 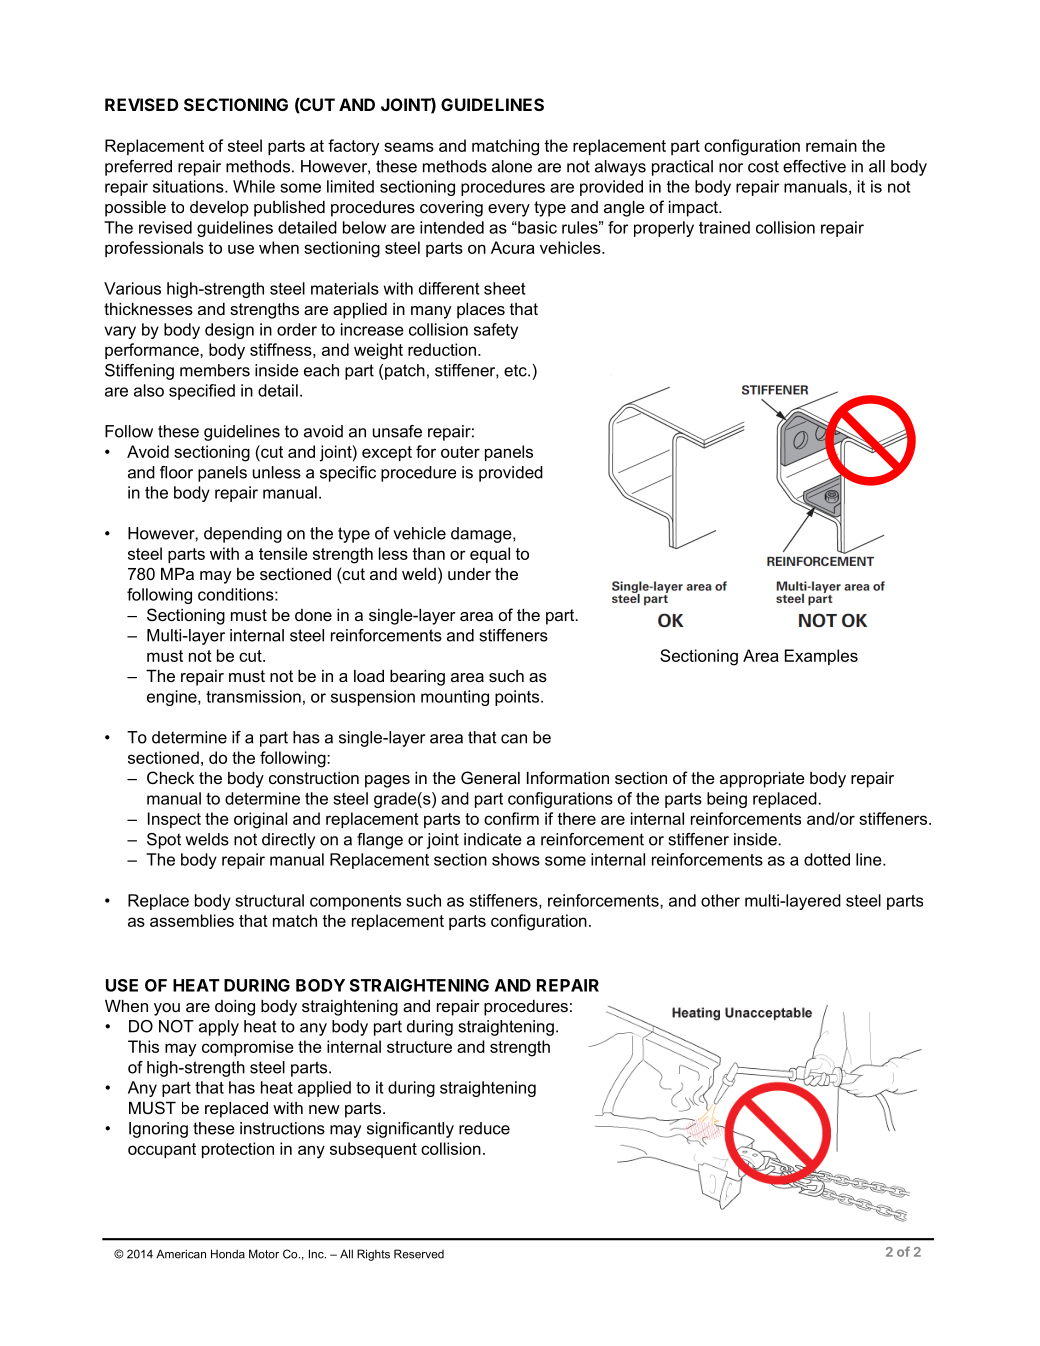 I want to click on floor, so click(x=176, y=472).
